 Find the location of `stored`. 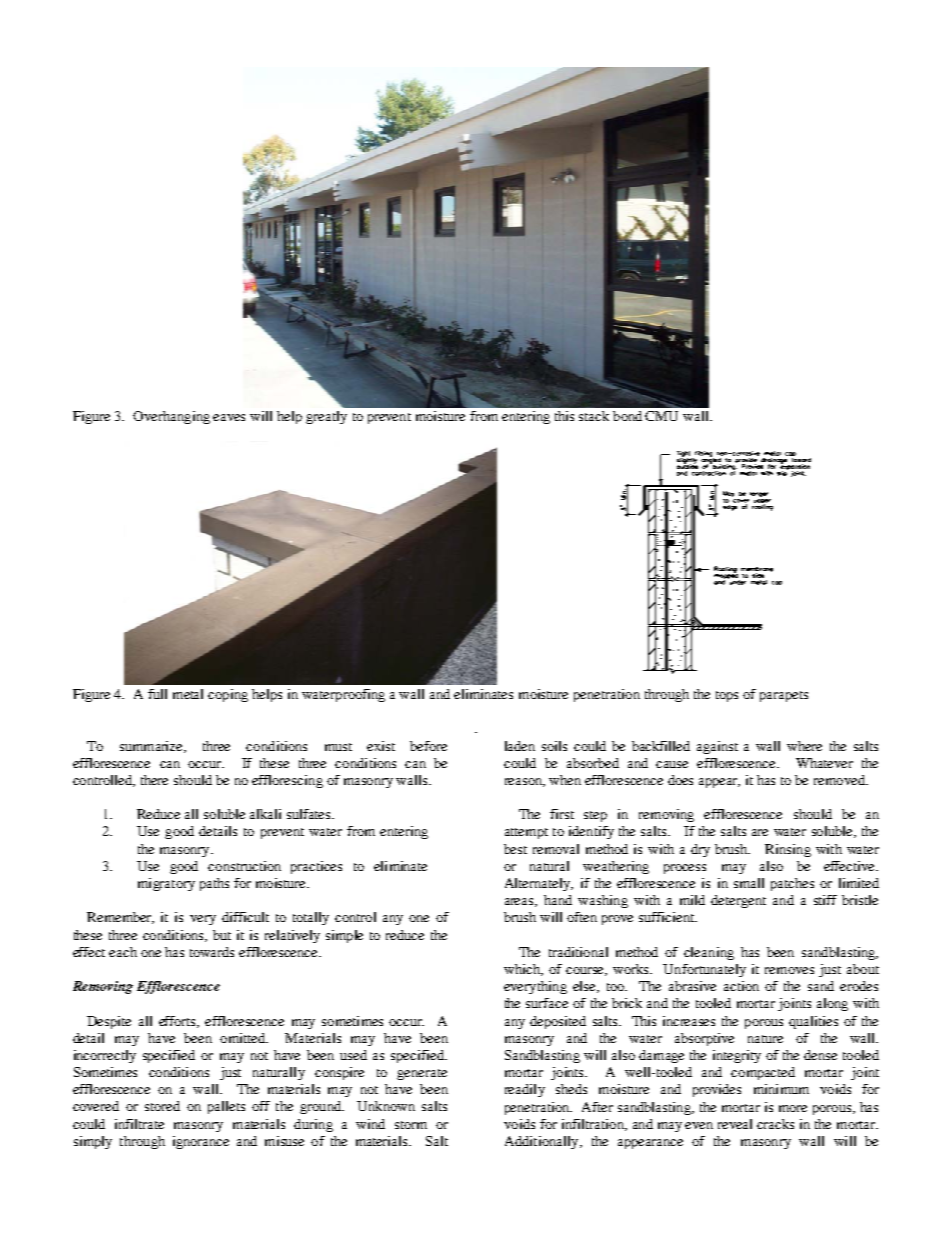

stored is located at coordinates (162, 1106).
